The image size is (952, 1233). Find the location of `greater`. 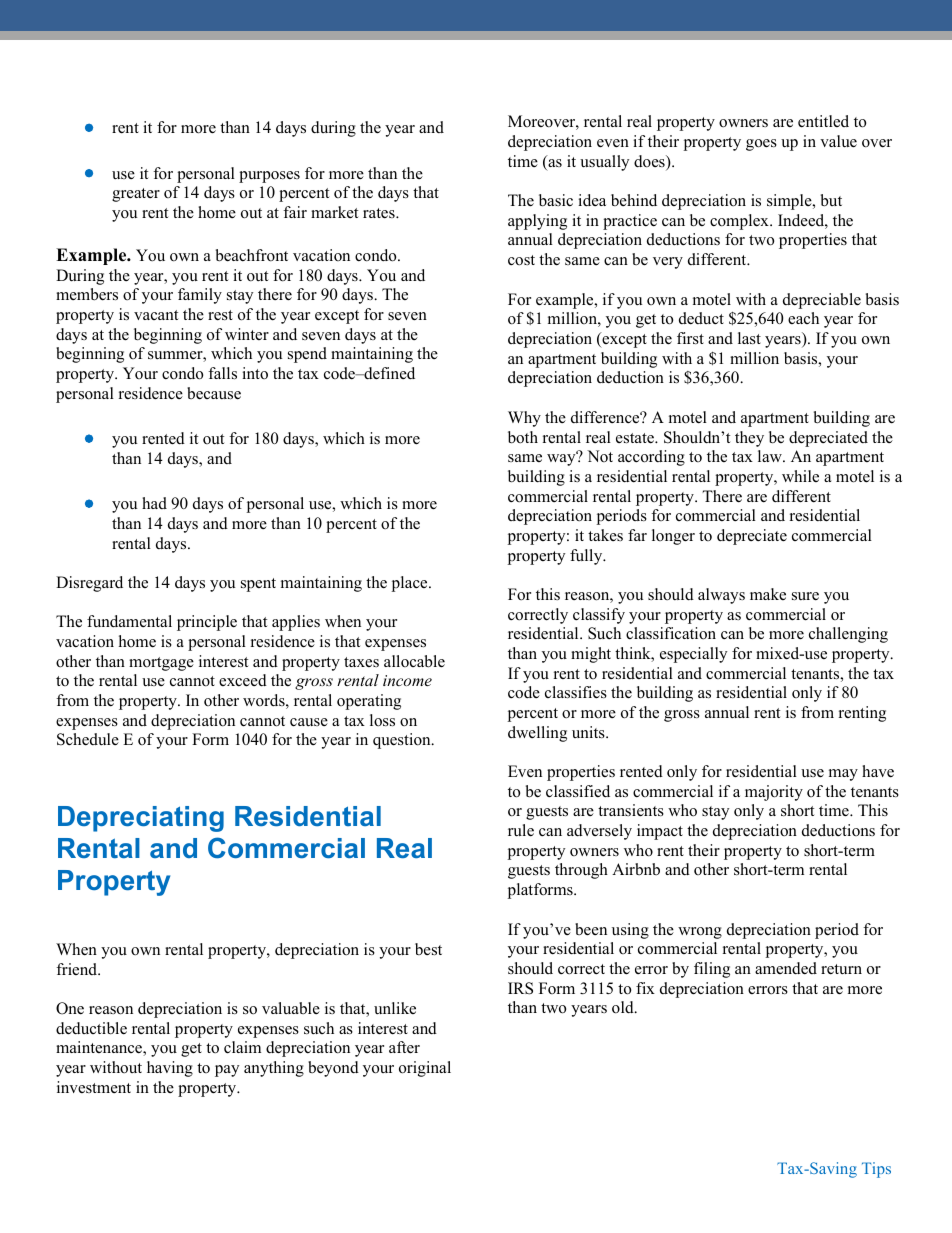

greater is located at coordinates (136, 195).
